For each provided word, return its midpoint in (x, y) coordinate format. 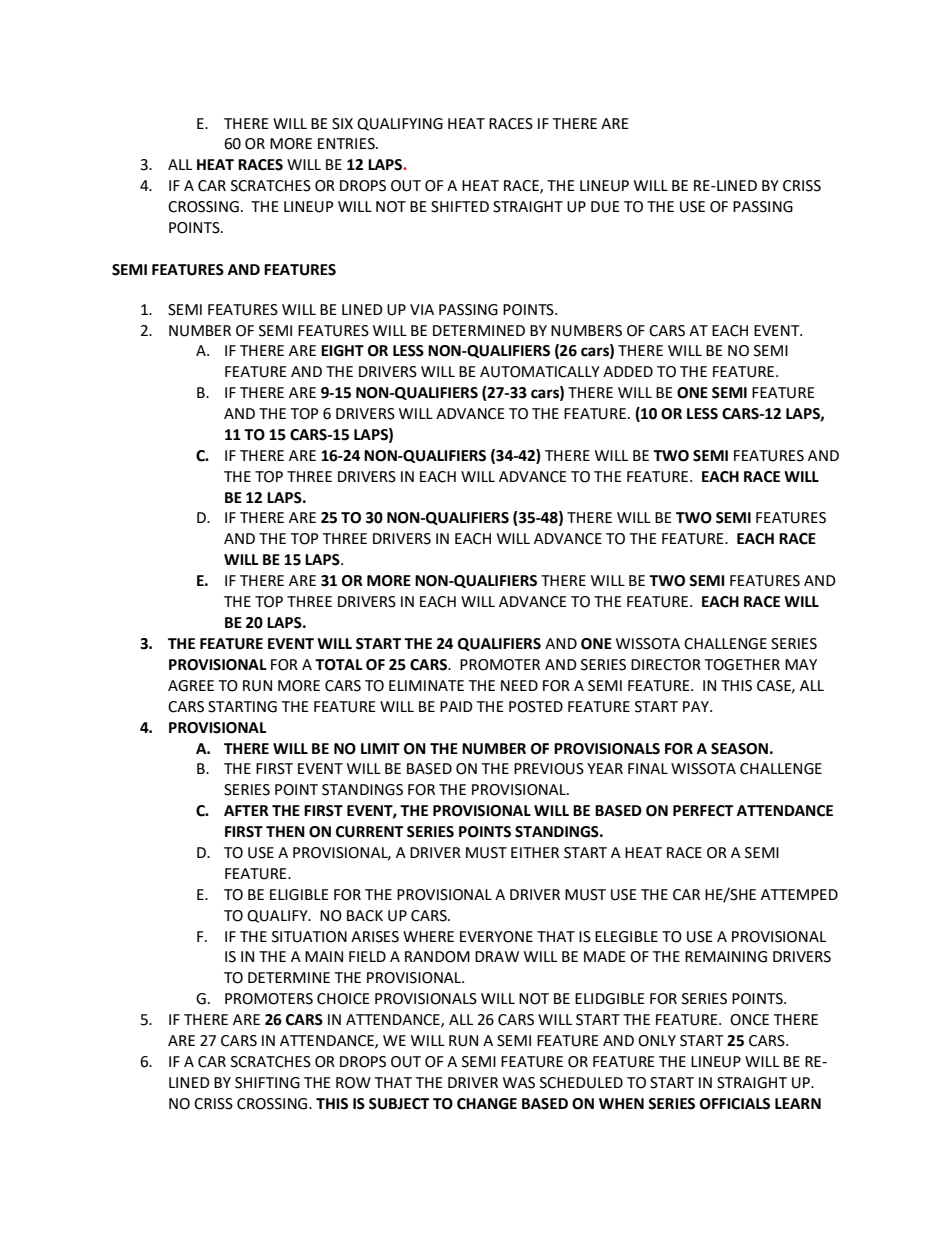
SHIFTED (460, 207)
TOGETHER (742, 665)
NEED (519, 685)
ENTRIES (347, 144)
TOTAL (339, 665)
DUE (605, 207)
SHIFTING (267, 1083)
